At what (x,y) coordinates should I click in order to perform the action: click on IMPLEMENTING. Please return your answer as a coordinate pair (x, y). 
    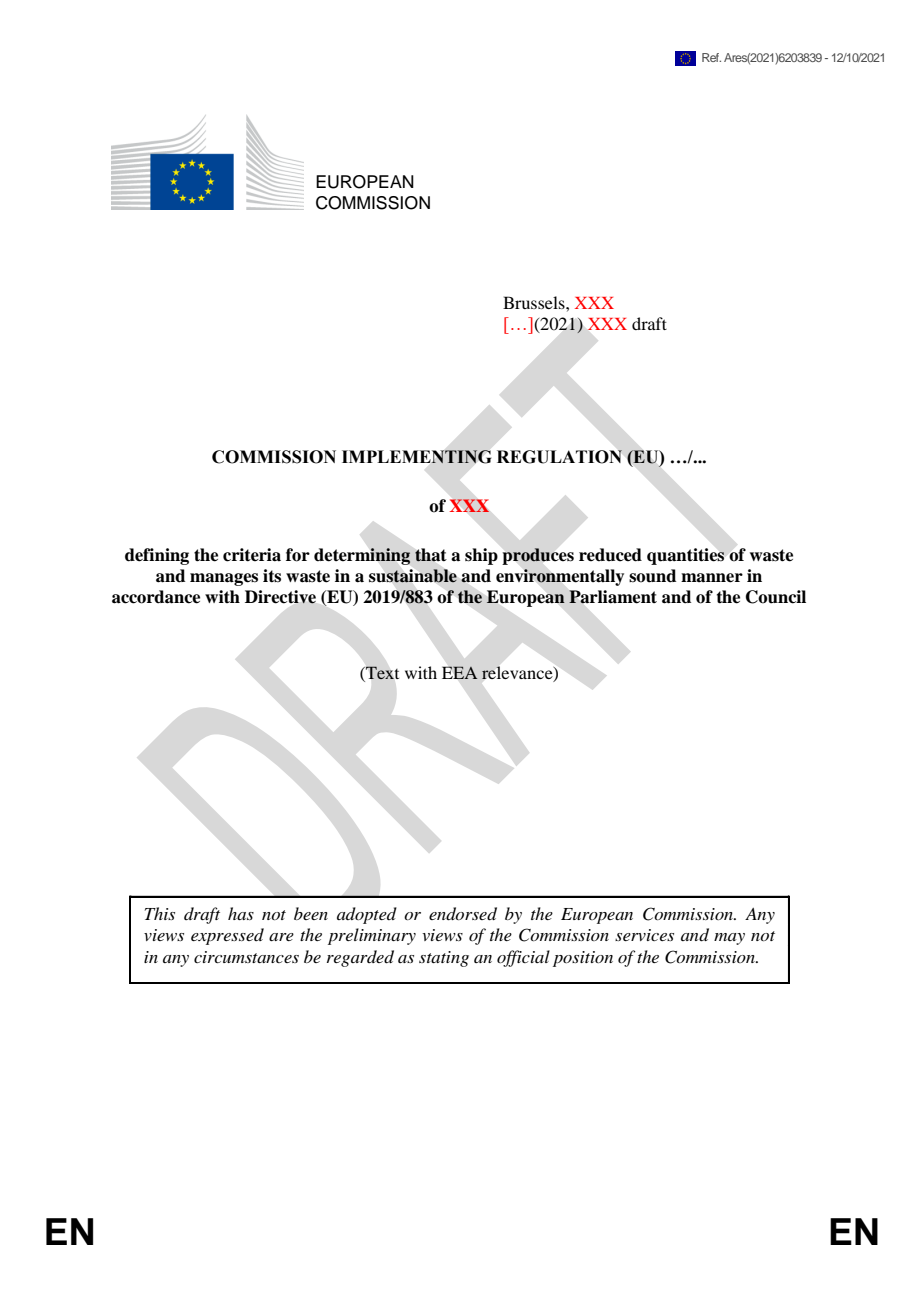
    Looking at the image, I should click on (416, 457).
